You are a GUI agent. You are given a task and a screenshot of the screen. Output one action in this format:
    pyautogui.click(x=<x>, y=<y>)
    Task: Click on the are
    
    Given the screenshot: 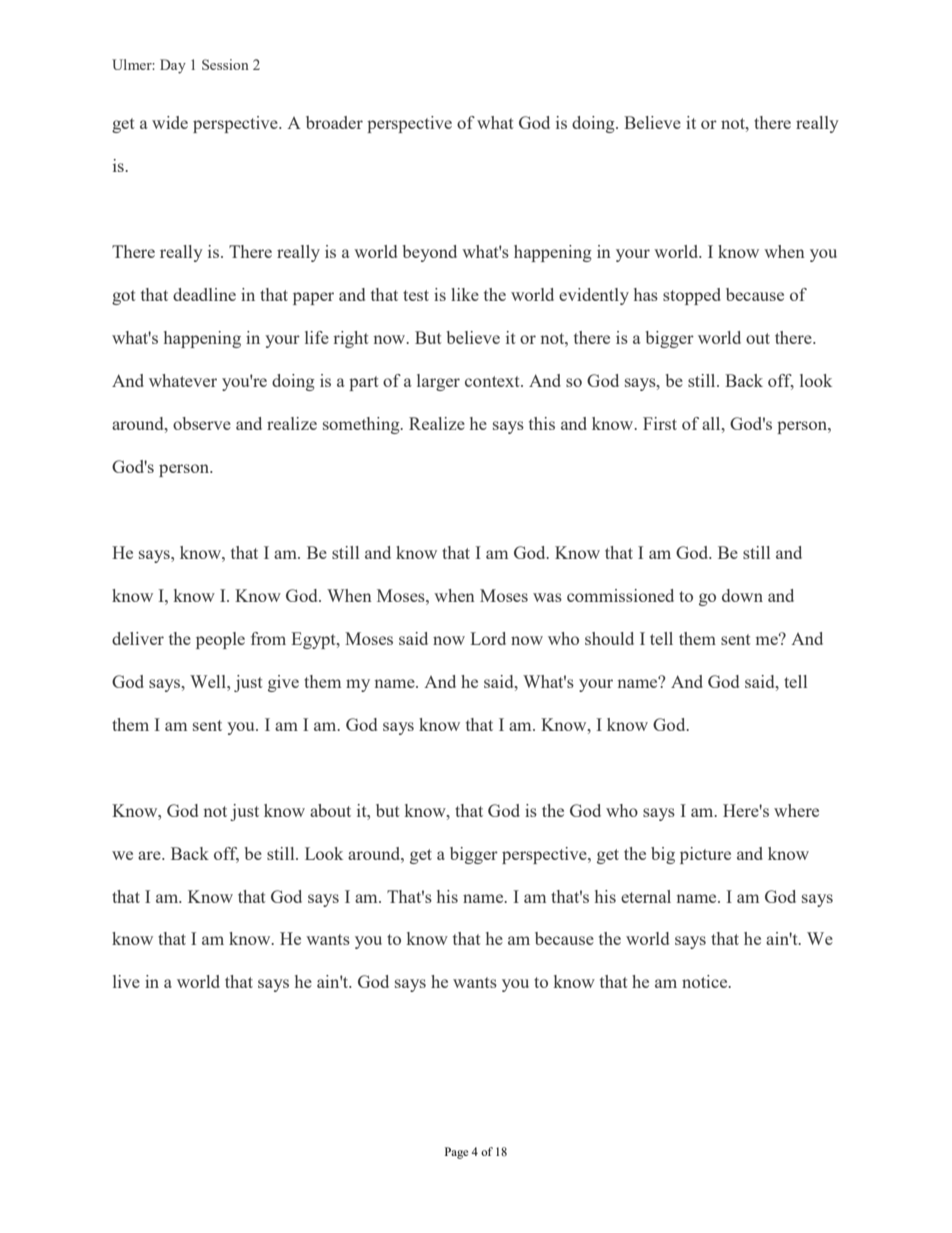 What is the action you would take?
    pyautogui.click(x=150, y=855)
